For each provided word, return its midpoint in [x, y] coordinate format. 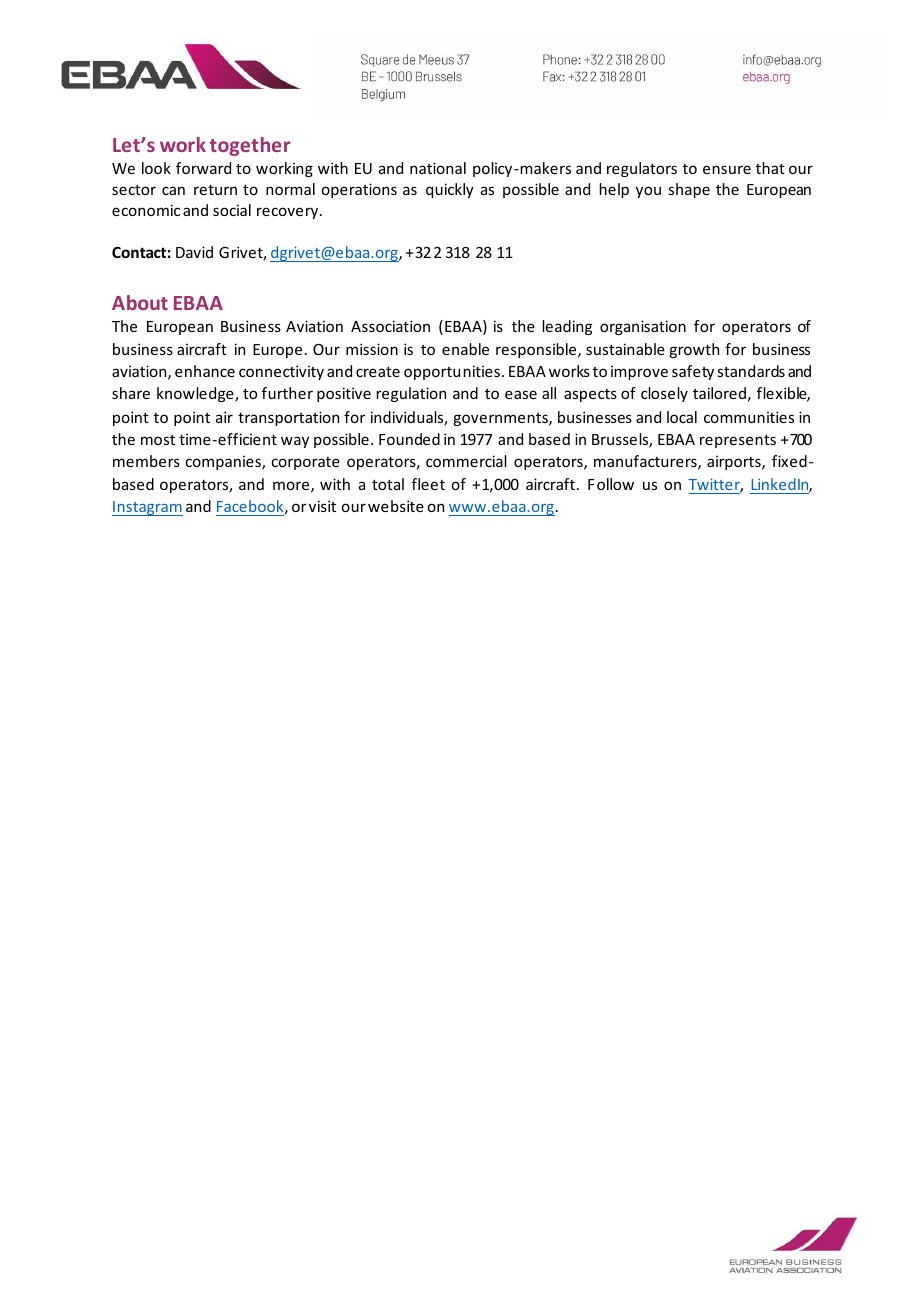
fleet [428, 484]
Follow [611, 484]
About [140, 302]
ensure [727, 169]
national [438, 168]
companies [224, 463]
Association [390, 326]
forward [203, 168]
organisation [643, 327]
